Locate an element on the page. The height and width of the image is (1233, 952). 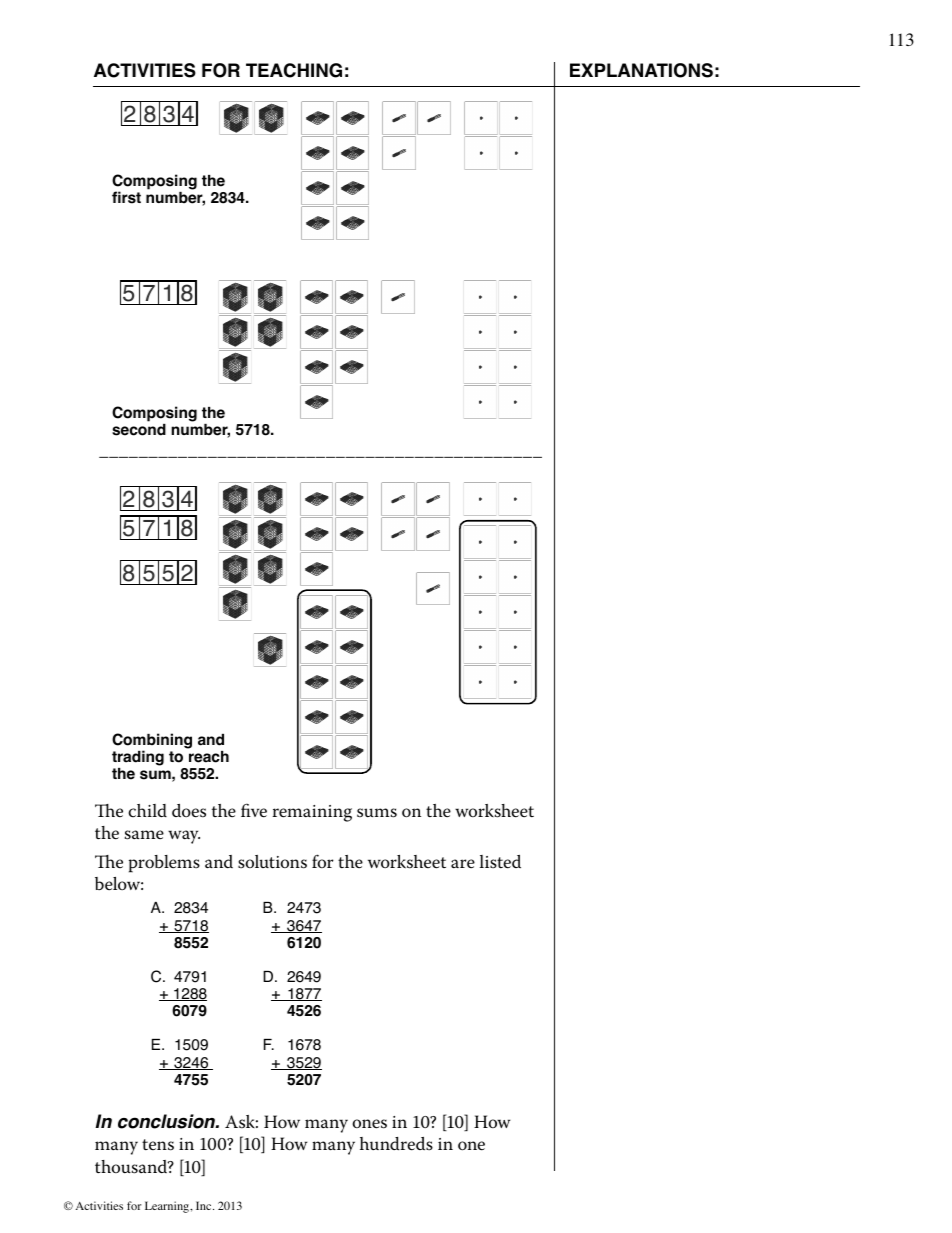
sums is located at coordinates (377, 813).
